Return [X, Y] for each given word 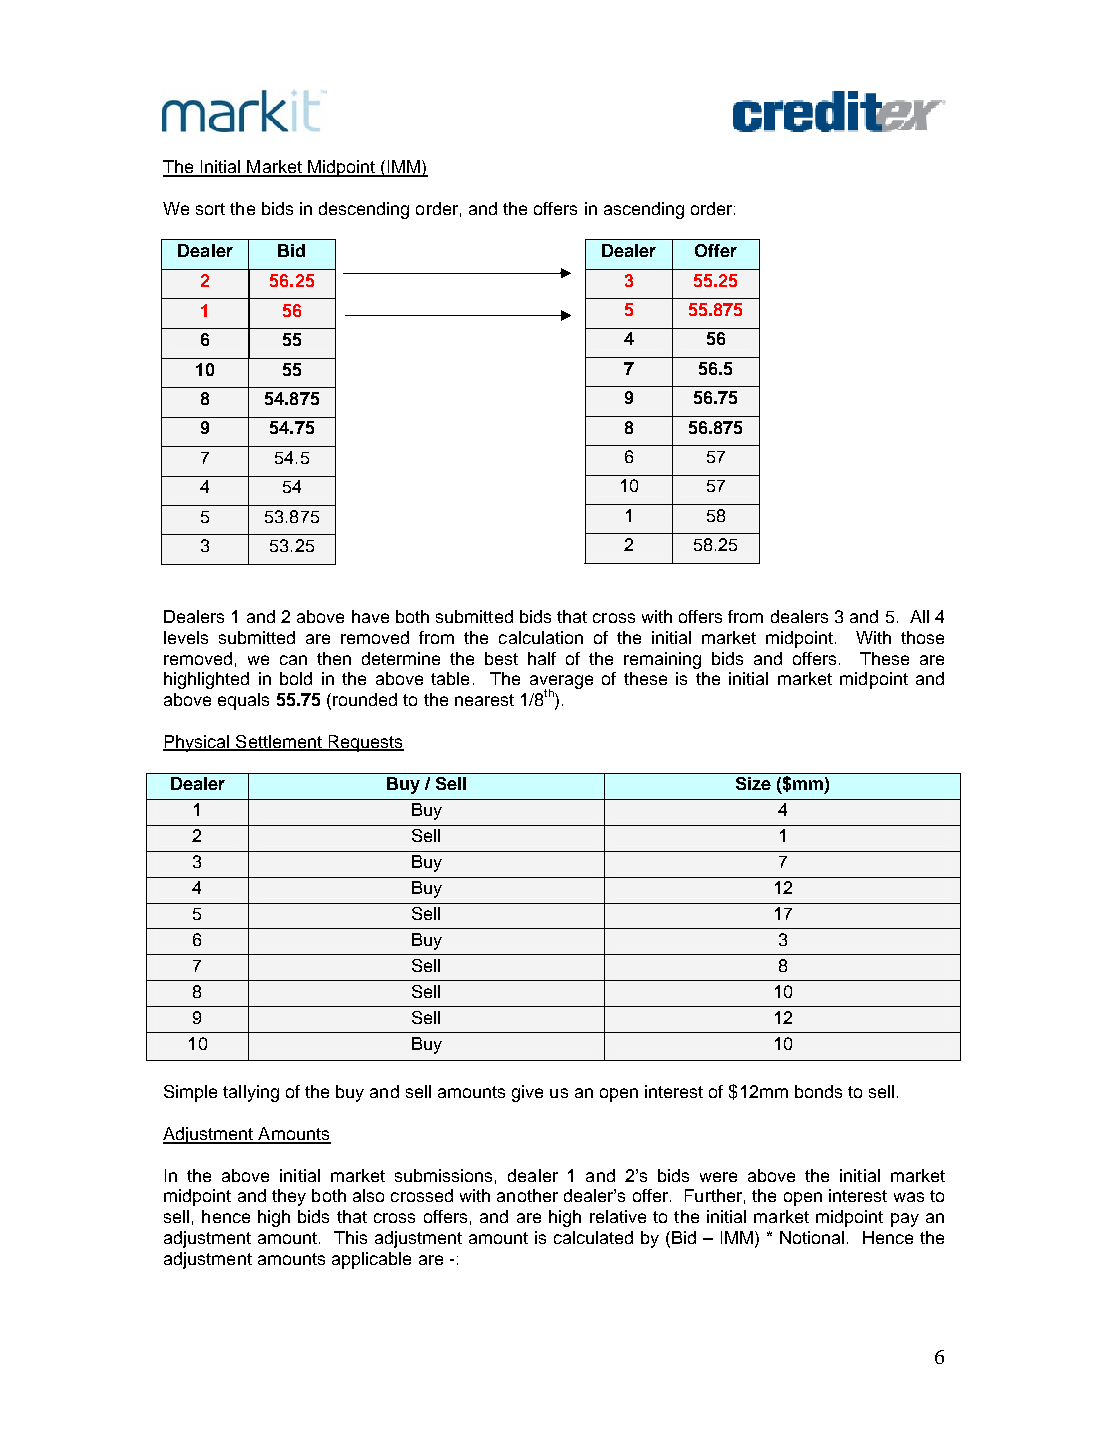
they [289, 1197]
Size [753, 783]
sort [210, 209]
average [561, 683]
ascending [644, 210]
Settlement [279, 743]
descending [364, 210]
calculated [593, 1237]
